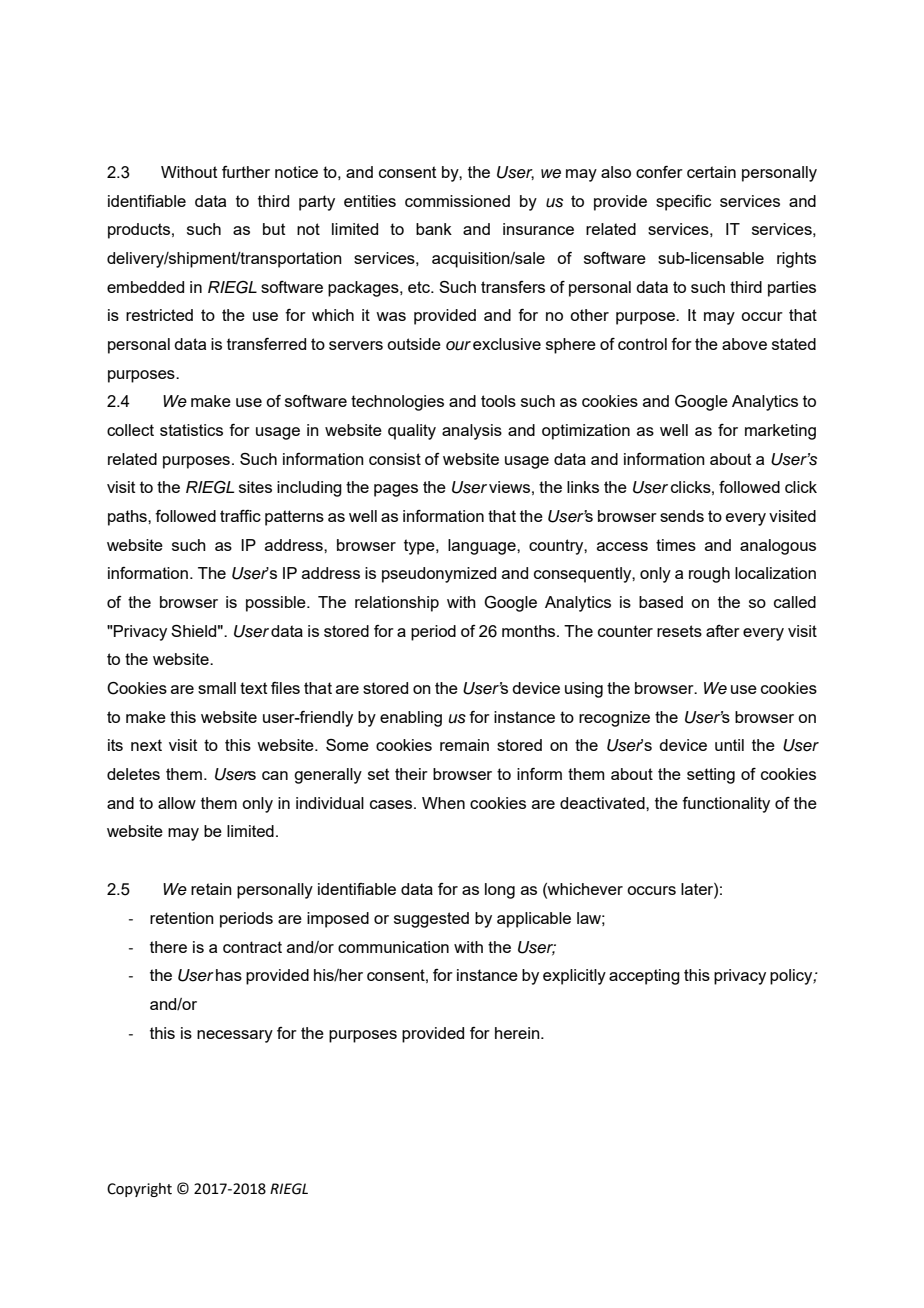 This image has width=924, height=1308. What do you see at coordinates (246, 172) in the image?
I see `further` at bounding box center [246, 172].
